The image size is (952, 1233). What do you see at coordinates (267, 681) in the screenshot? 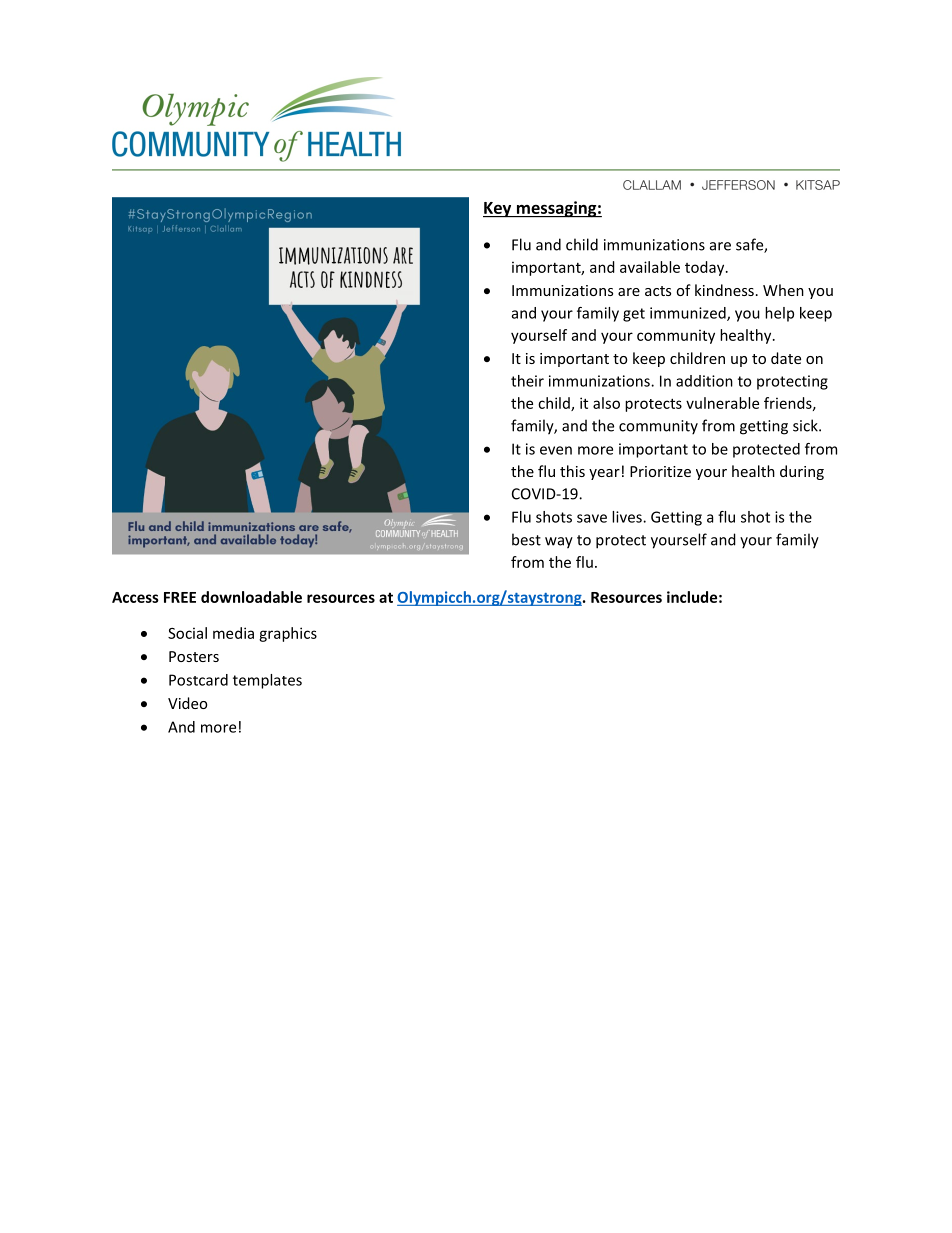
I see `templates` at bounding box center [267, 681].
